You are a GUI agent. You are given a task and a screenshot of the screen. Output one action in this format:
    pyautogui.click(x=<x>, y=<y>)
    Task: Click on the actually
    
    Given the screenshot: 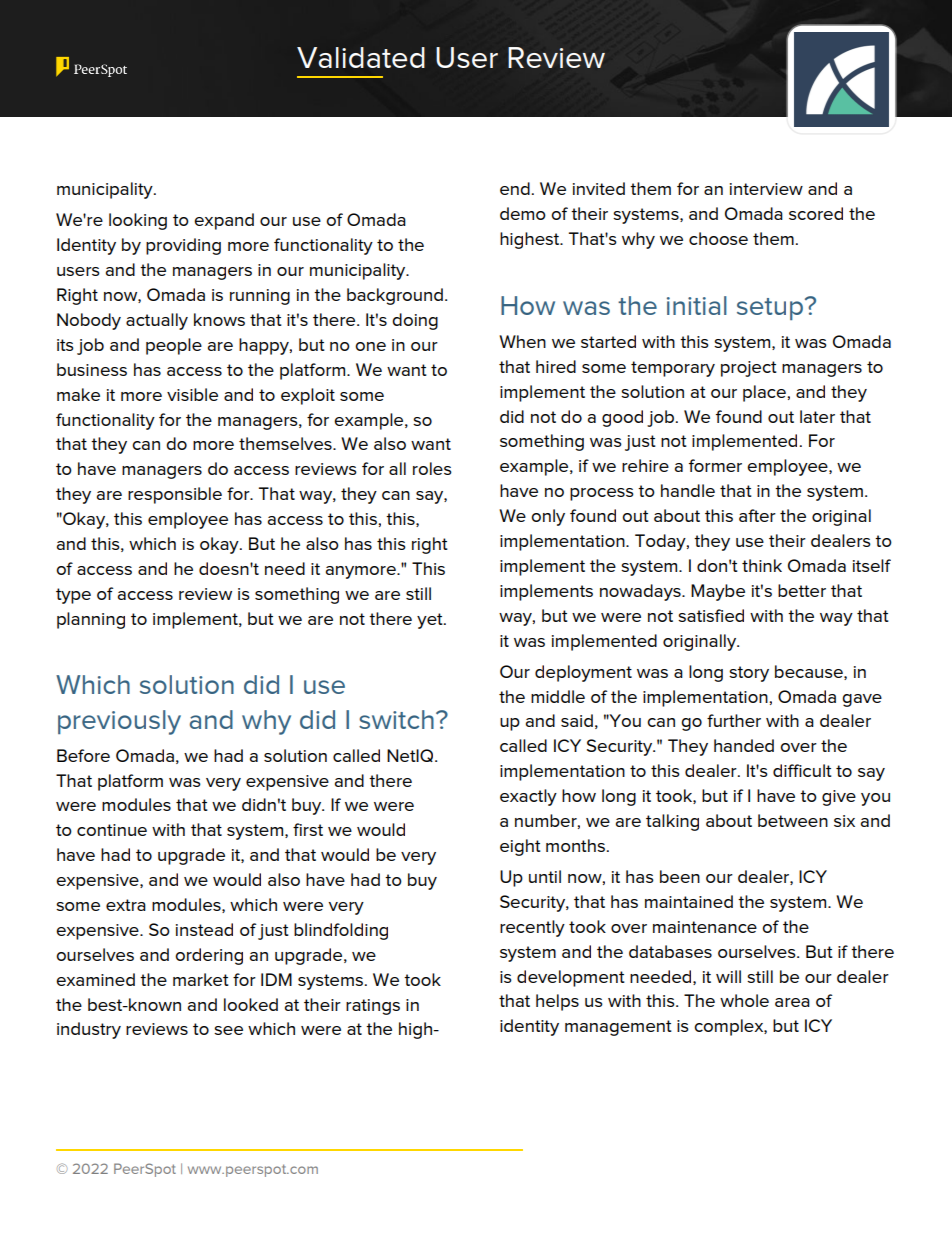 What is the action you would take?
    pyautogui.click(x=157, y=321)
